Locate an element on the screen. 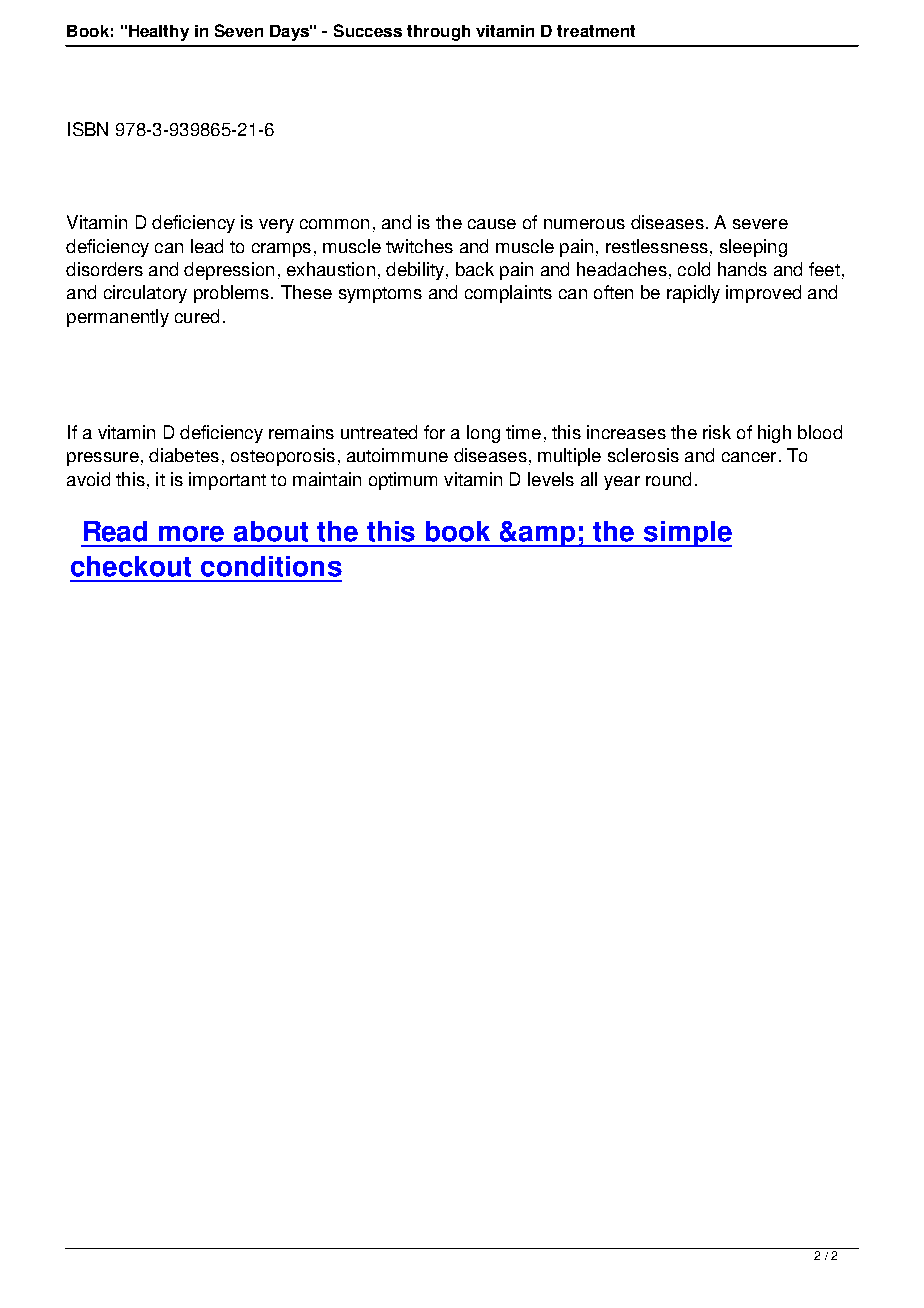 This screenshot has height=1308, width=924. complaints is located at coordinates (508, 294).
